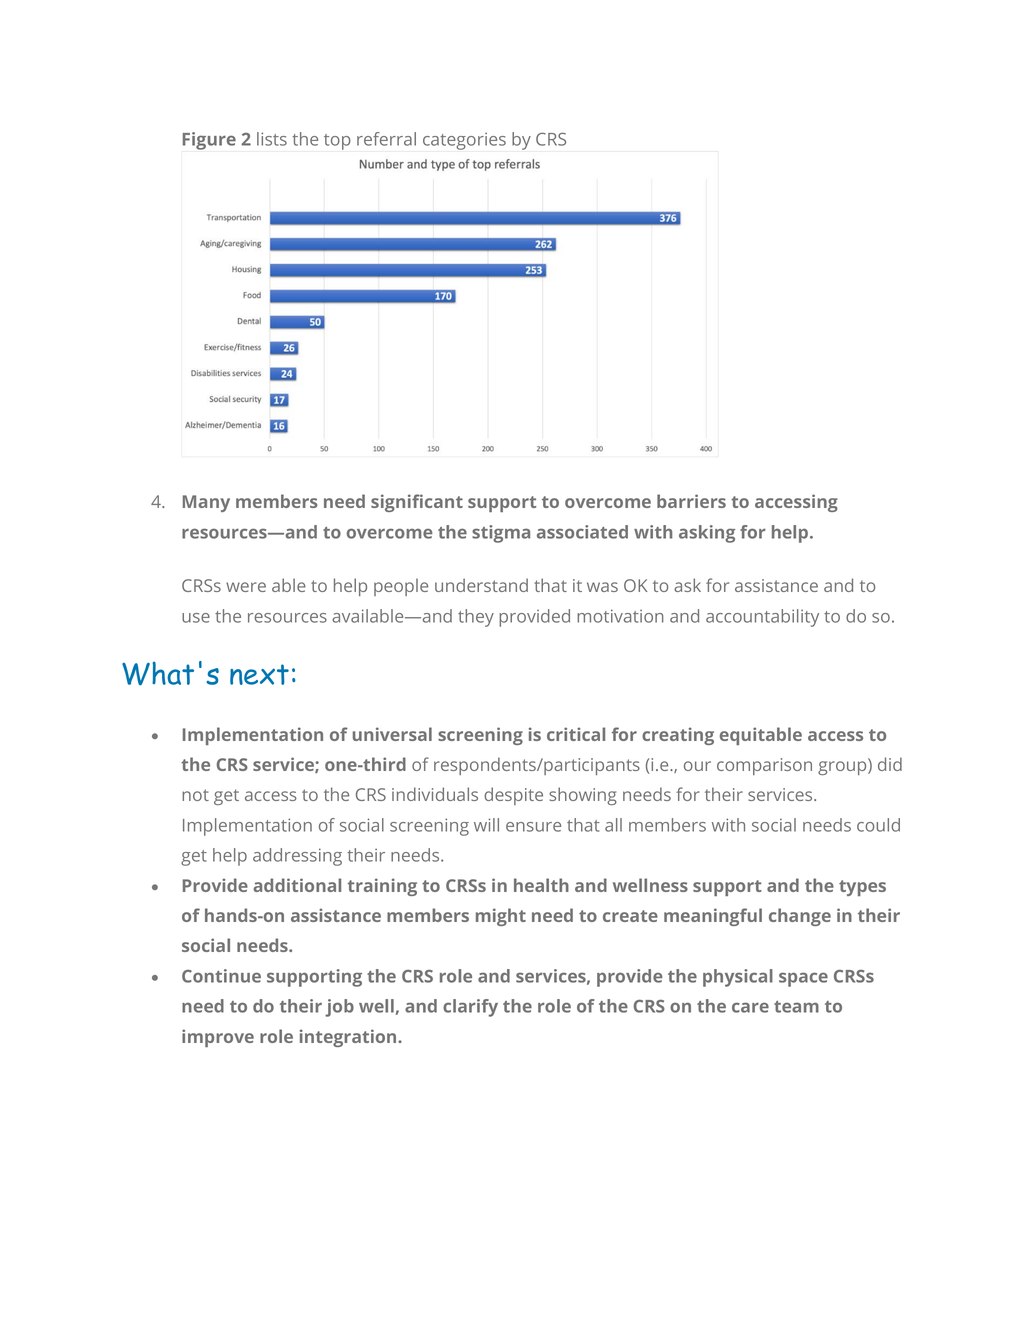 Image resolution: width=1027 pixels, height=1329 pixels. What do you see at coordinates (272, 139) in the image?
I see `lists` at bounding box center [272, 139].
